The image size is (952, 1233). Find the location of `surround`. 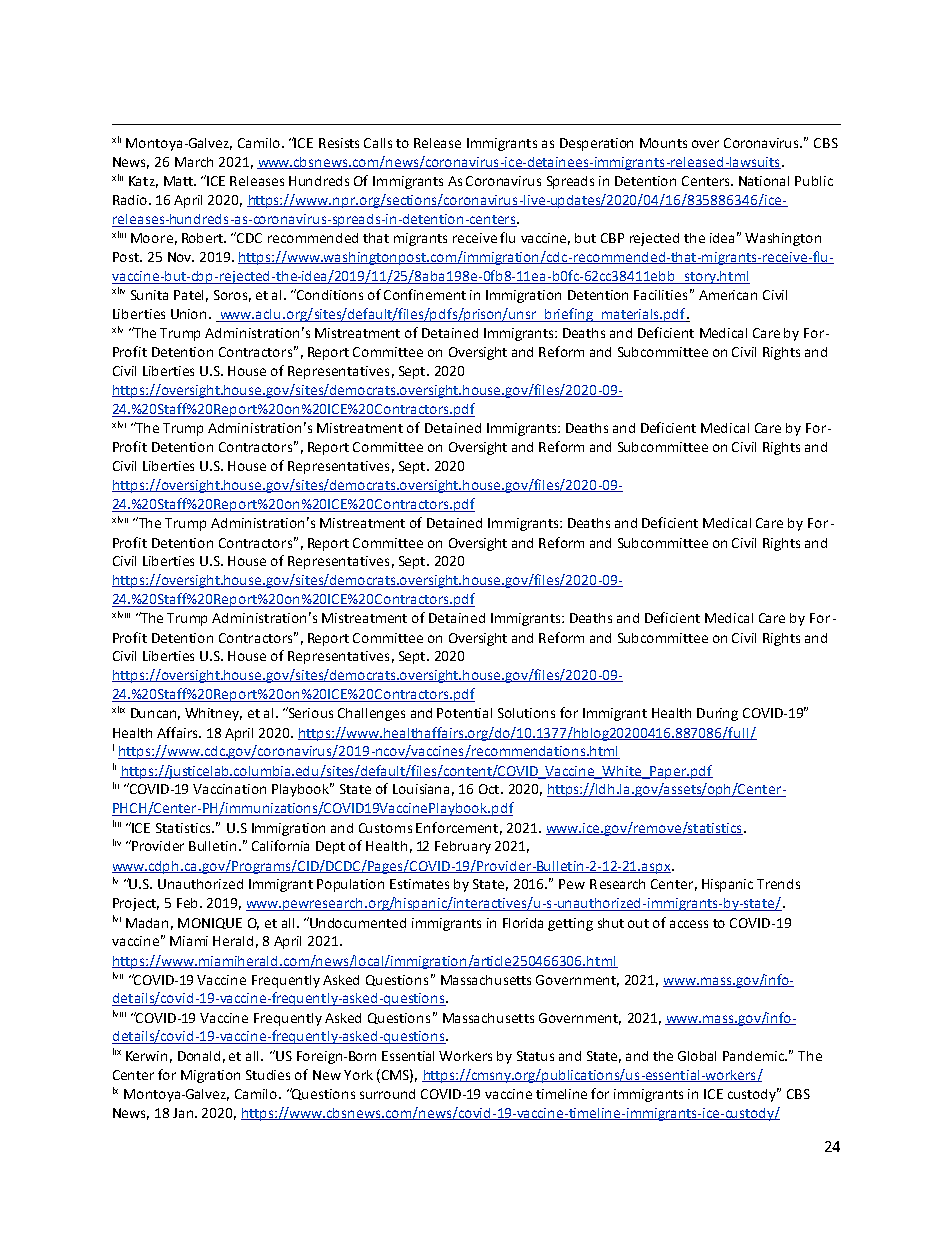

surround is located at coordinates (387, 1094).
